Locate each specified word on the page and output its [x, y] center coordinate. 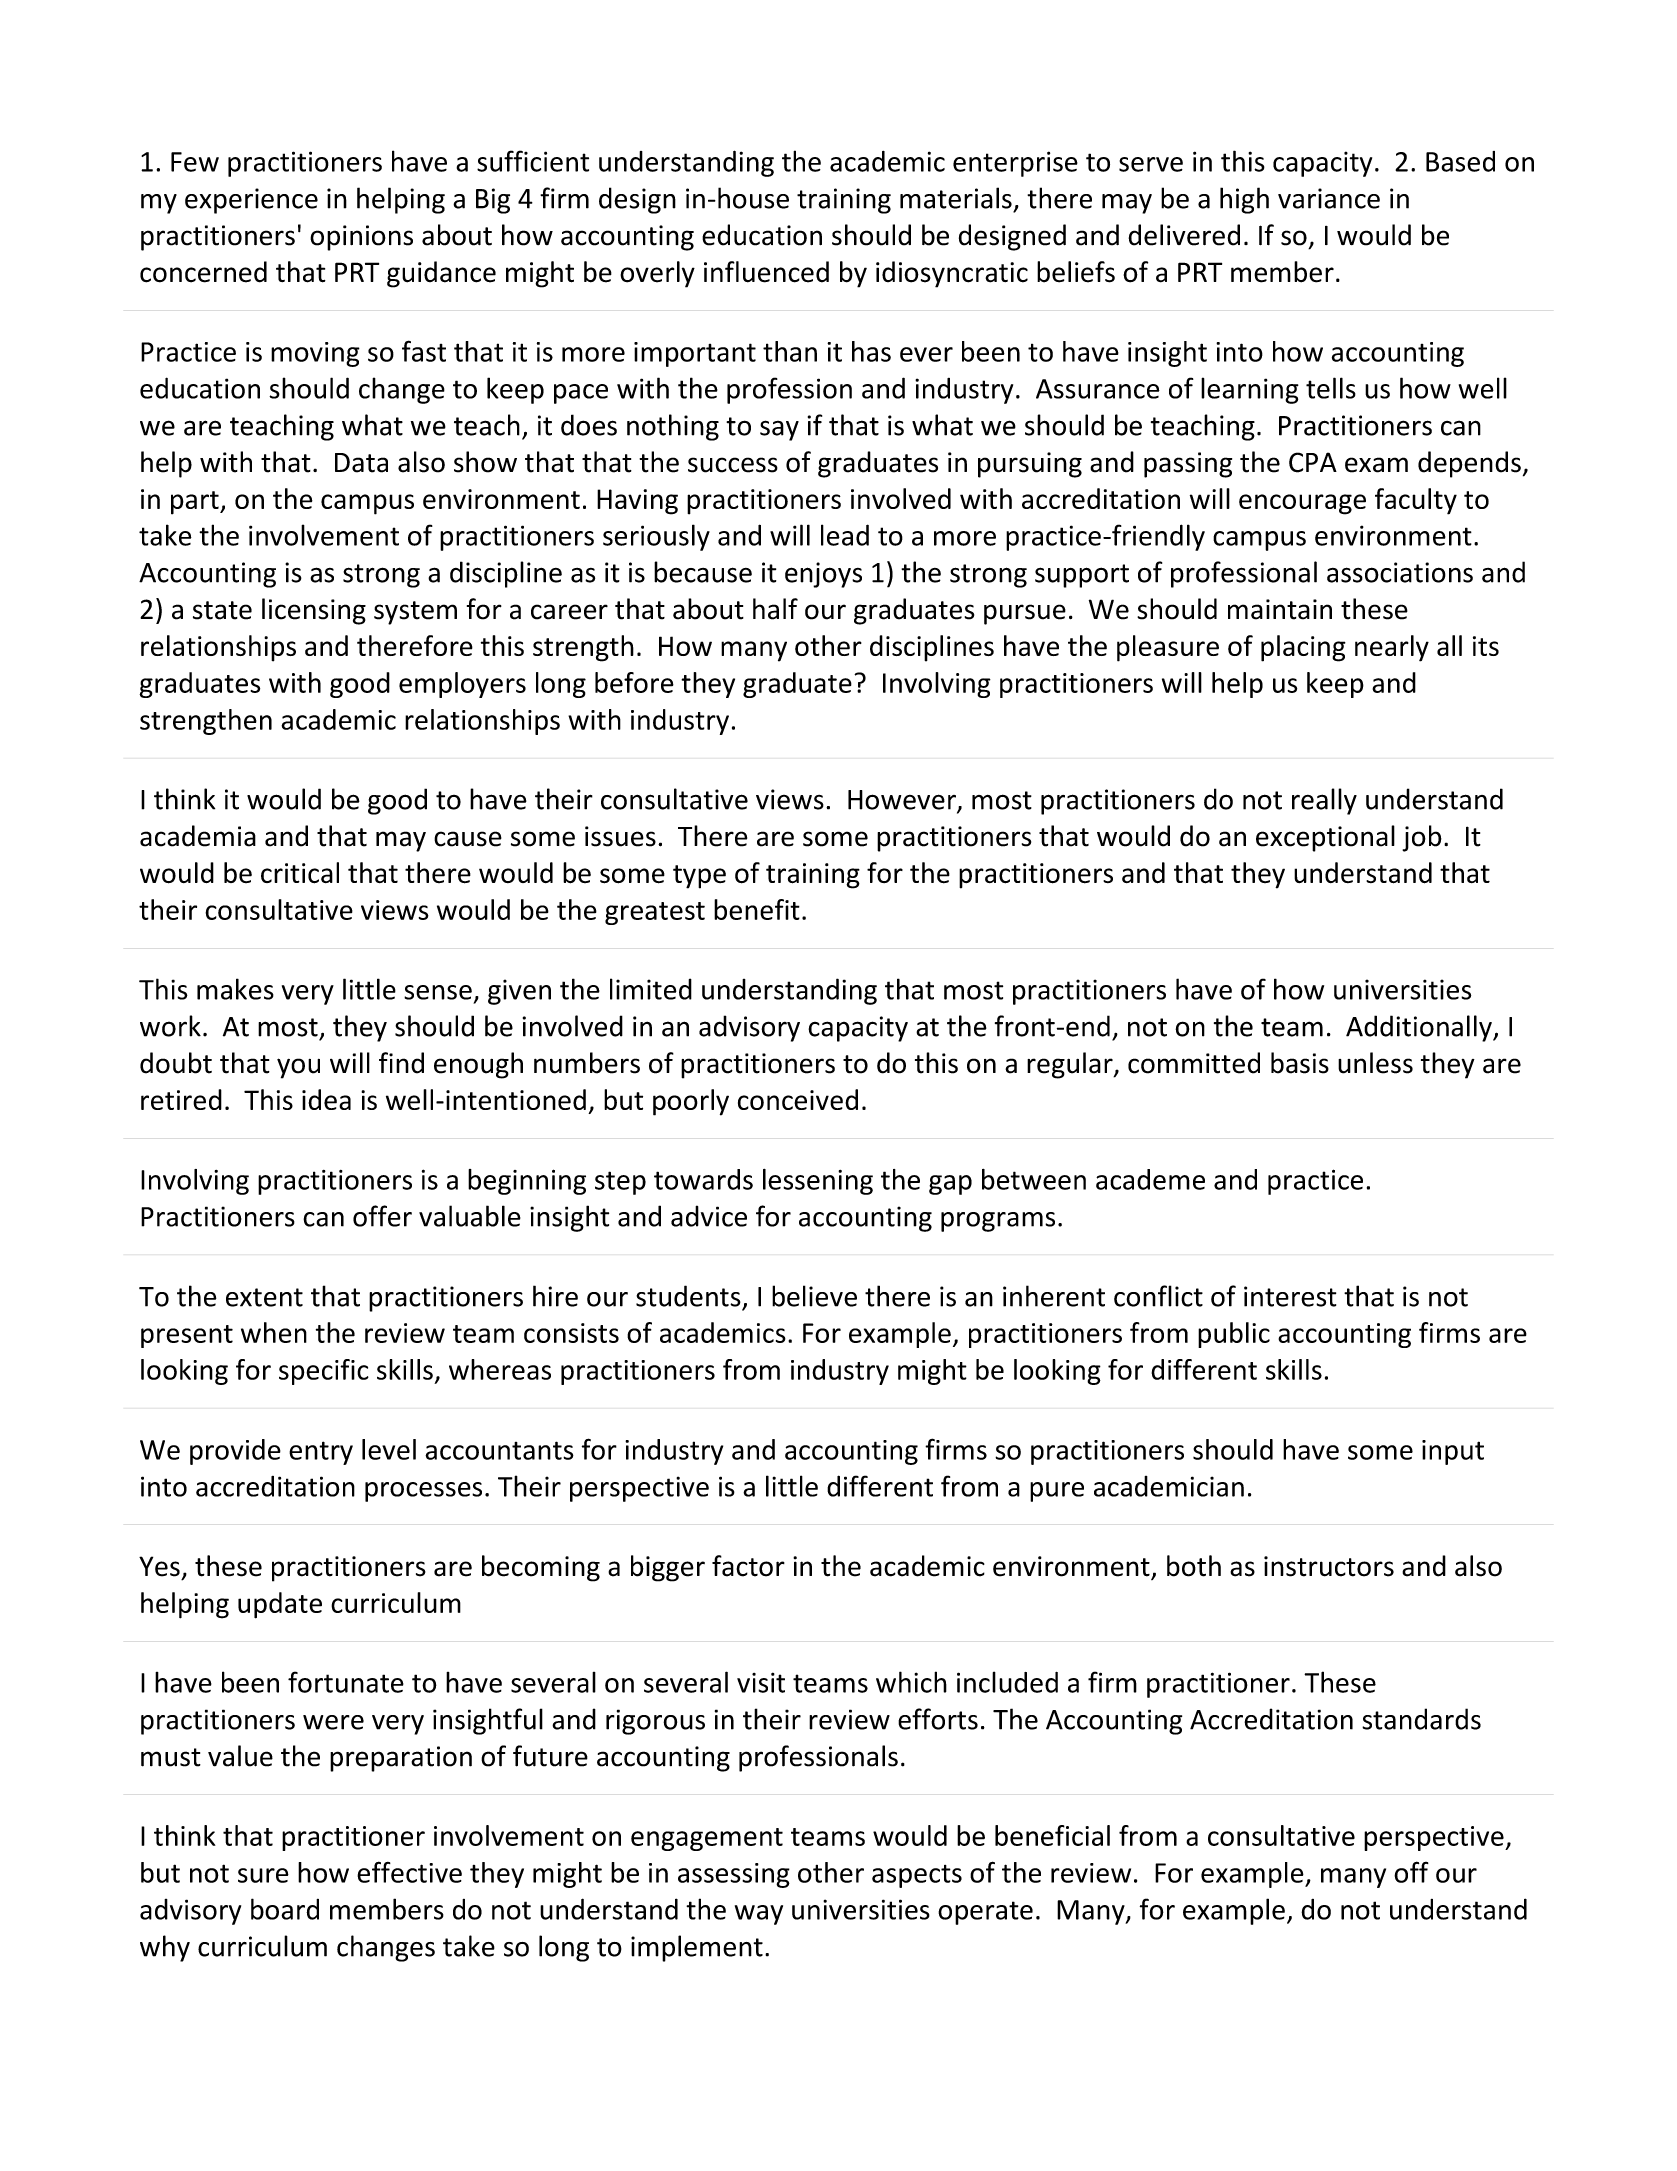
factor [748, 1566]
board [285, 1909]
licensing [314, 611]
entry [321, 1453]
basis [1300, 1063]
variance [1329, 198]
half [775, 609]
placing [1303, 648]
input [1453, 1452]
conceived [798, 1099]
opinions [361, 238]
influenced [766, 272]
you [298, 1068]
